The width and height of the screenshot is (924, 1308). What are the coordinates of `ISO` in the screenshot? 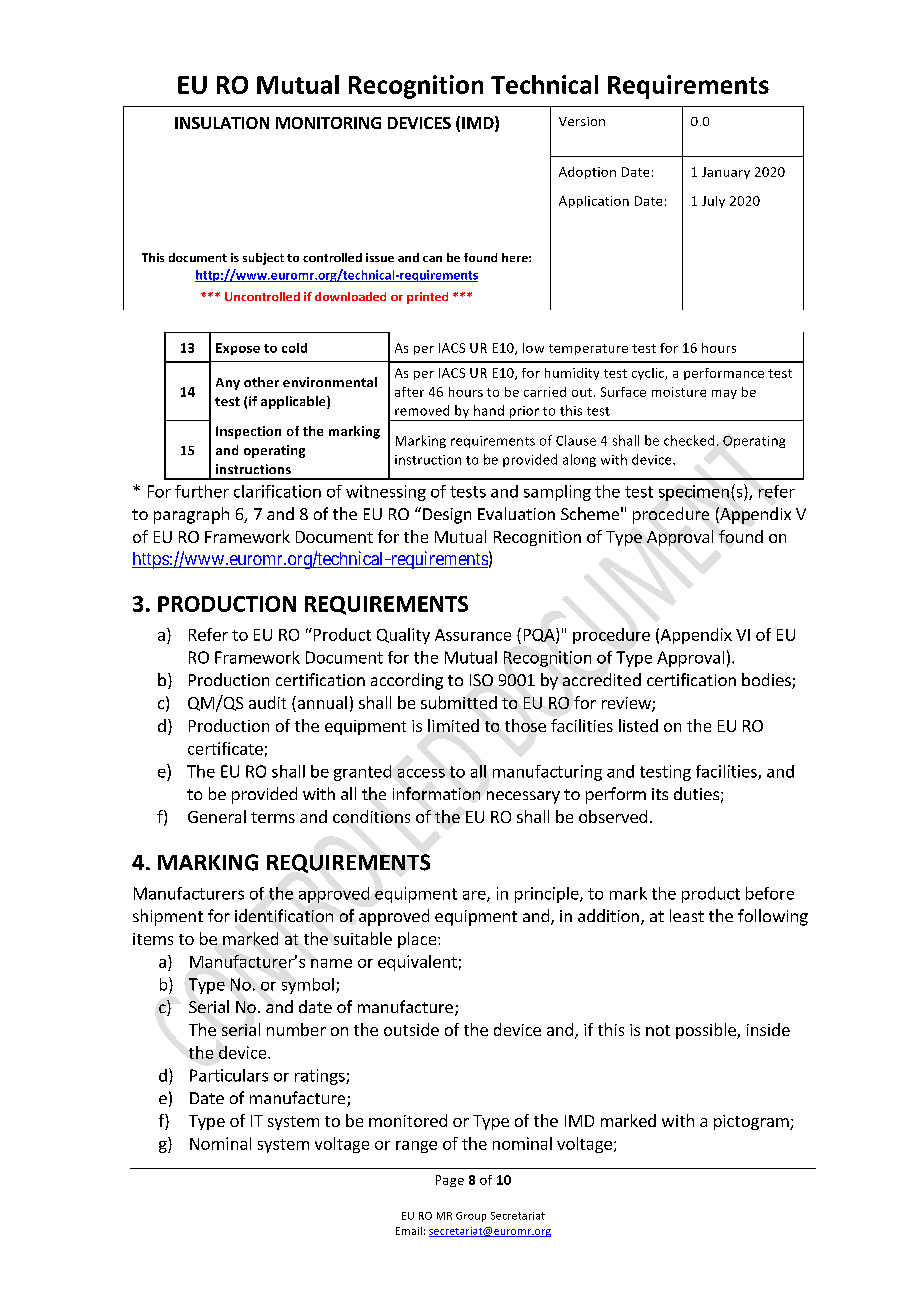 It's located at (481, 680).
